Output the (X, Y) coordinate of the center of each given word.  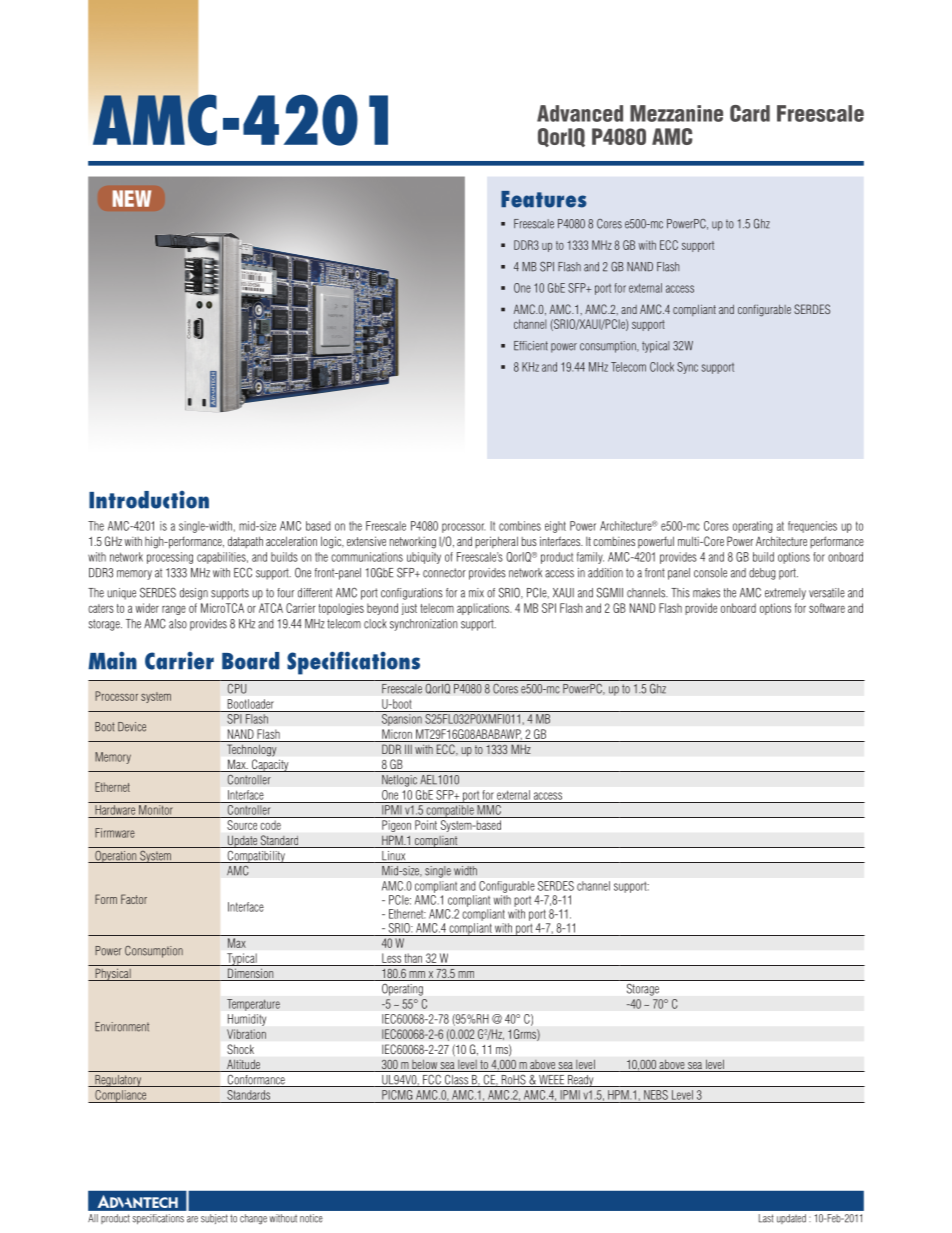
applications (484, 609)
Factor (134, 899)
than (413, 958)
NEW (132, 198)
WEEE (552, 1081)
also (178, 624)
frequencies (812, 527)
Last (766, 1218)
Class (457, 1081)
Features (544, 199)
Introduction (149, 499)
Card (750, 113)
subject (214, 1219)
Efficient (531, 346)
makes (706, 593)
